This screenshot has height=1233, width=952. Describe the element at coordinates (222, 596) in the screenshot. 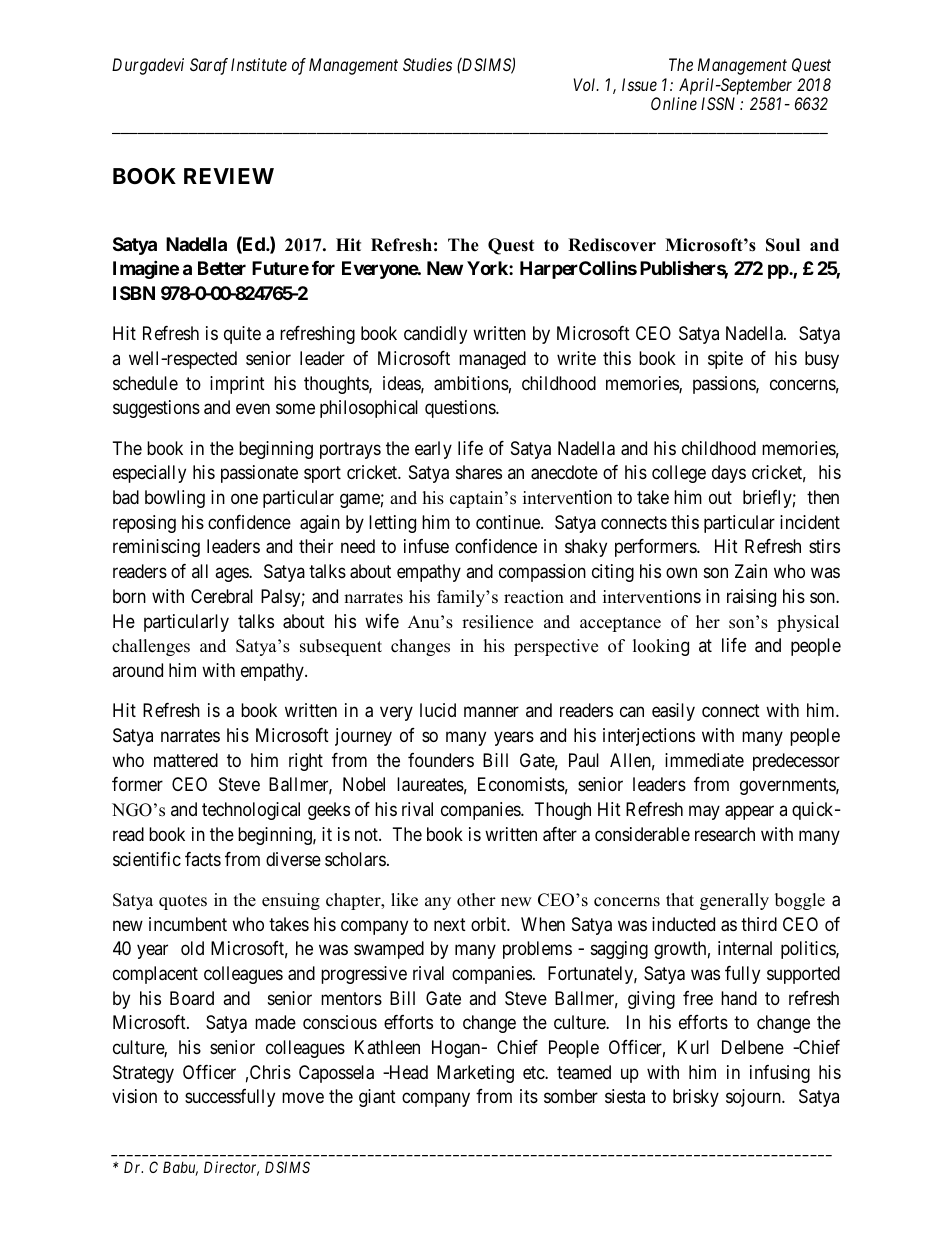

I see `Cerebral` at that location.
